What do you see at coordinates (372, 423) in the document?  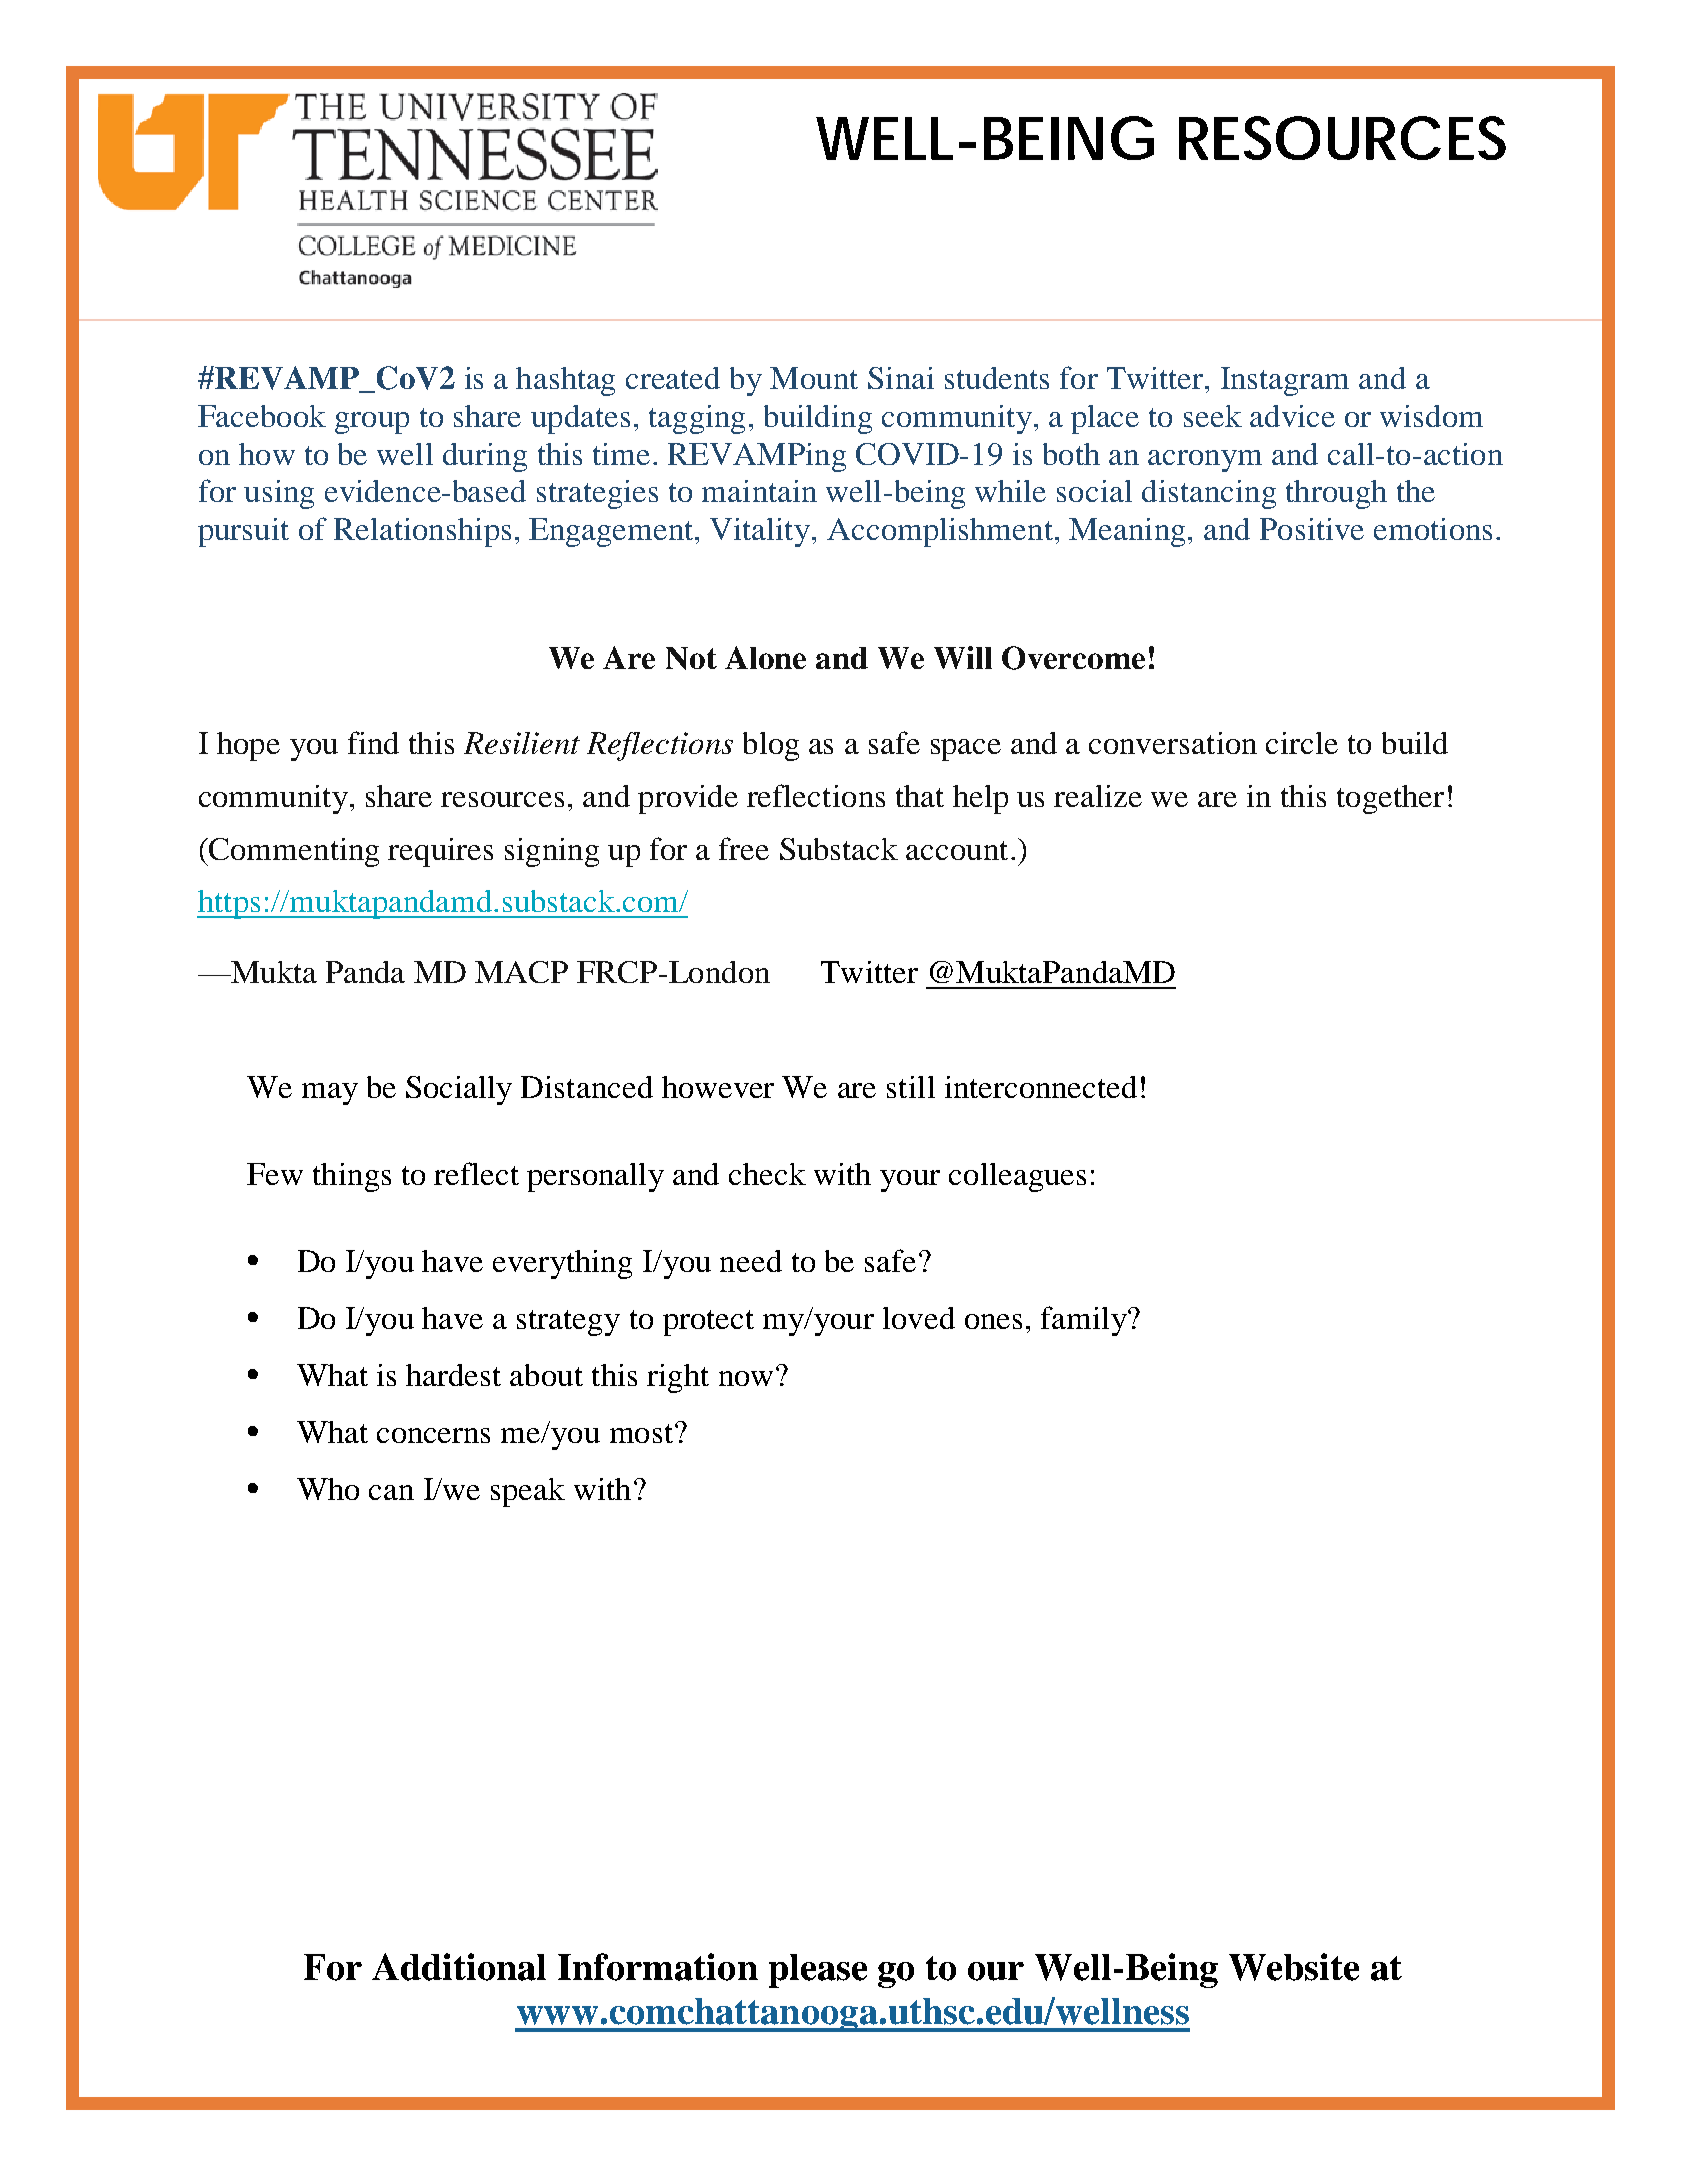 I see `group` at bounding box center [372, 423].
